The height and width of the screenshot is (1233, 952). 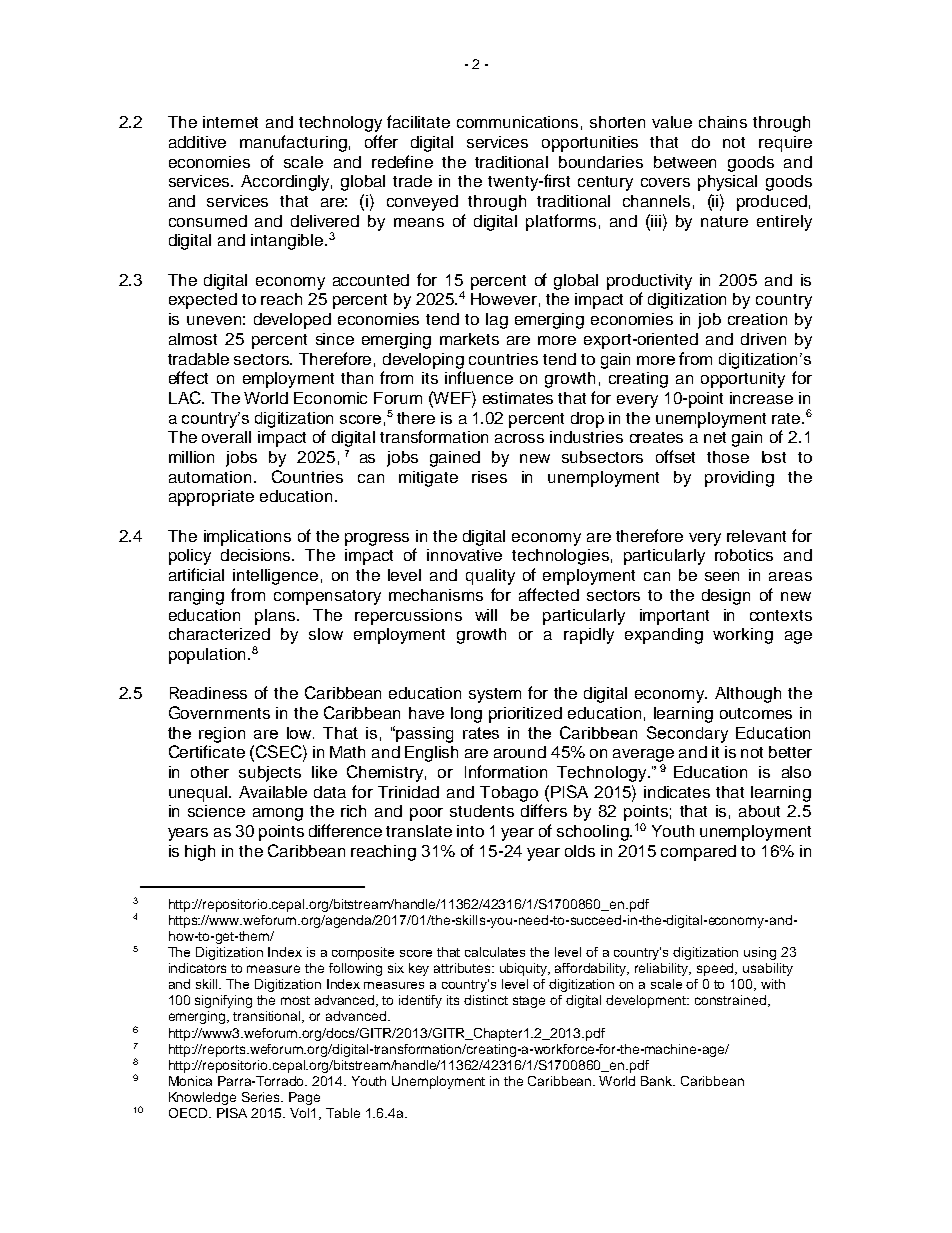 I want to click on subjects, so click(x=270, y=774).
